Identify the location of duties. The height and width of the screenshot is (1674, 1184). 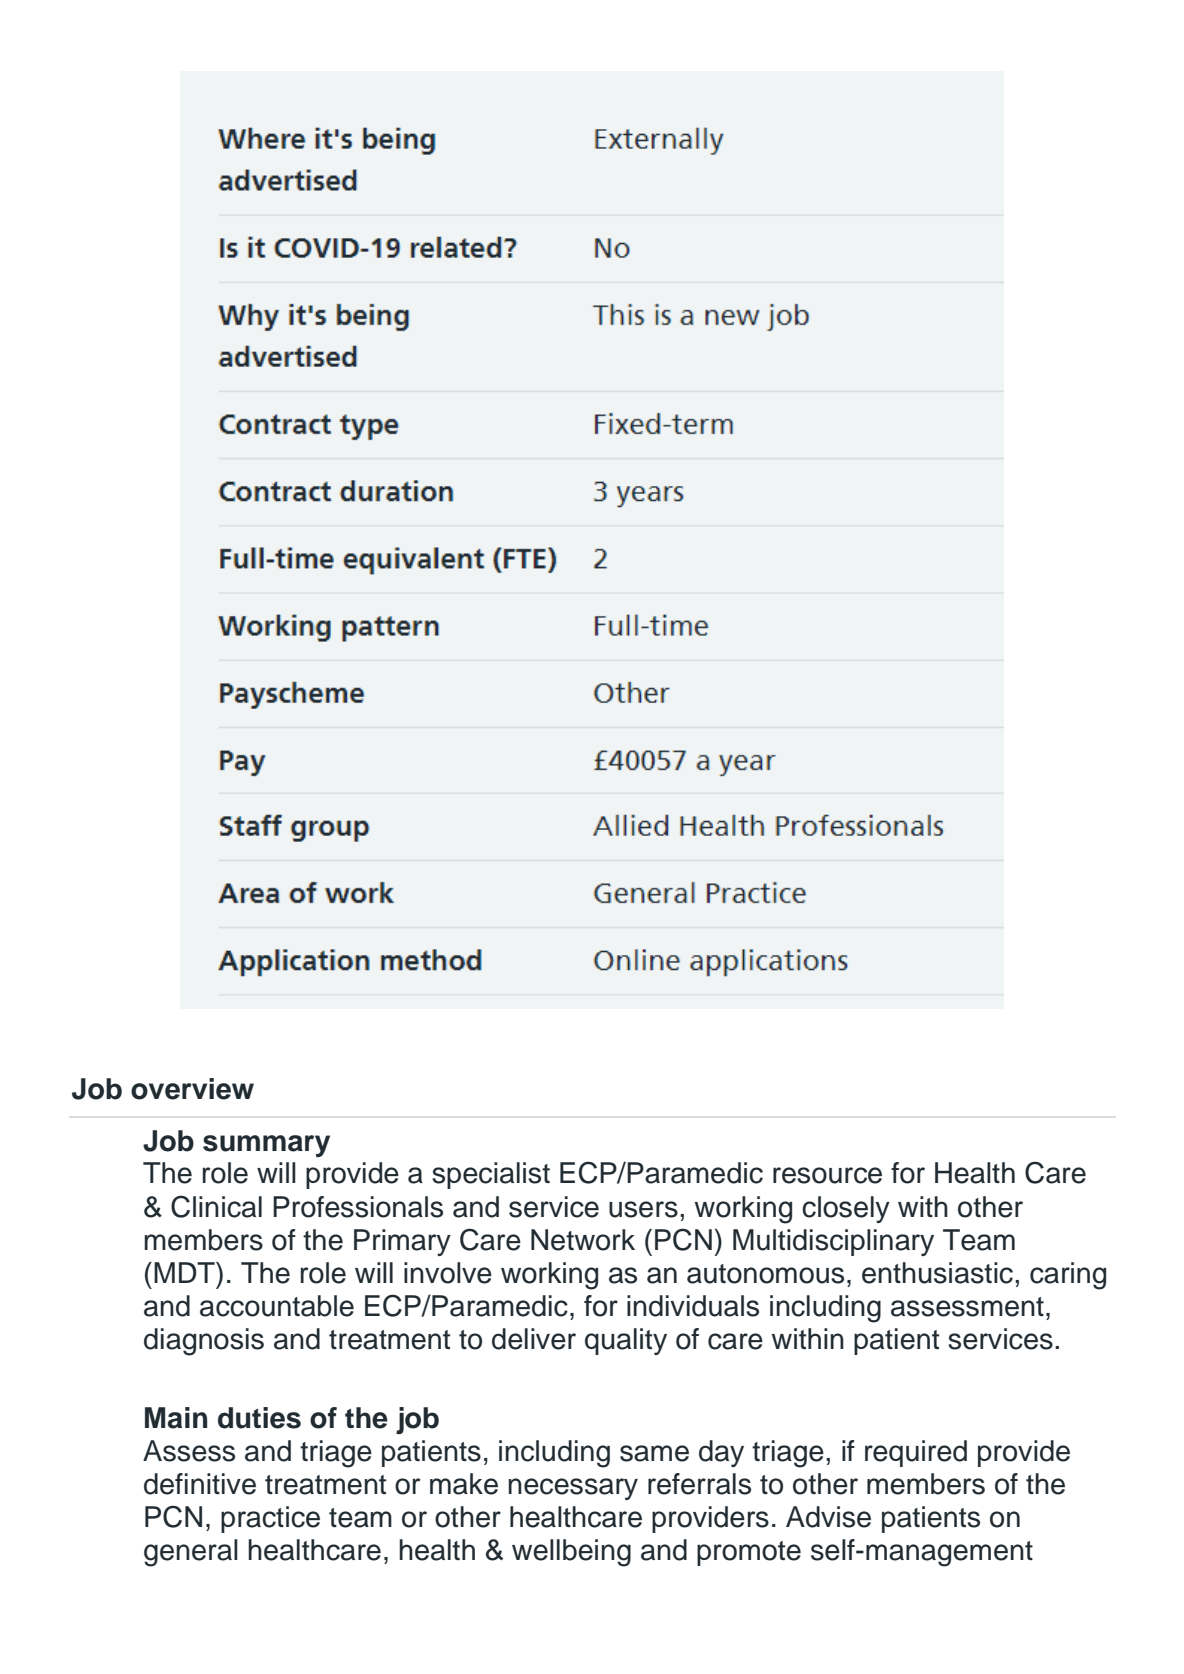
(259, 1418).
